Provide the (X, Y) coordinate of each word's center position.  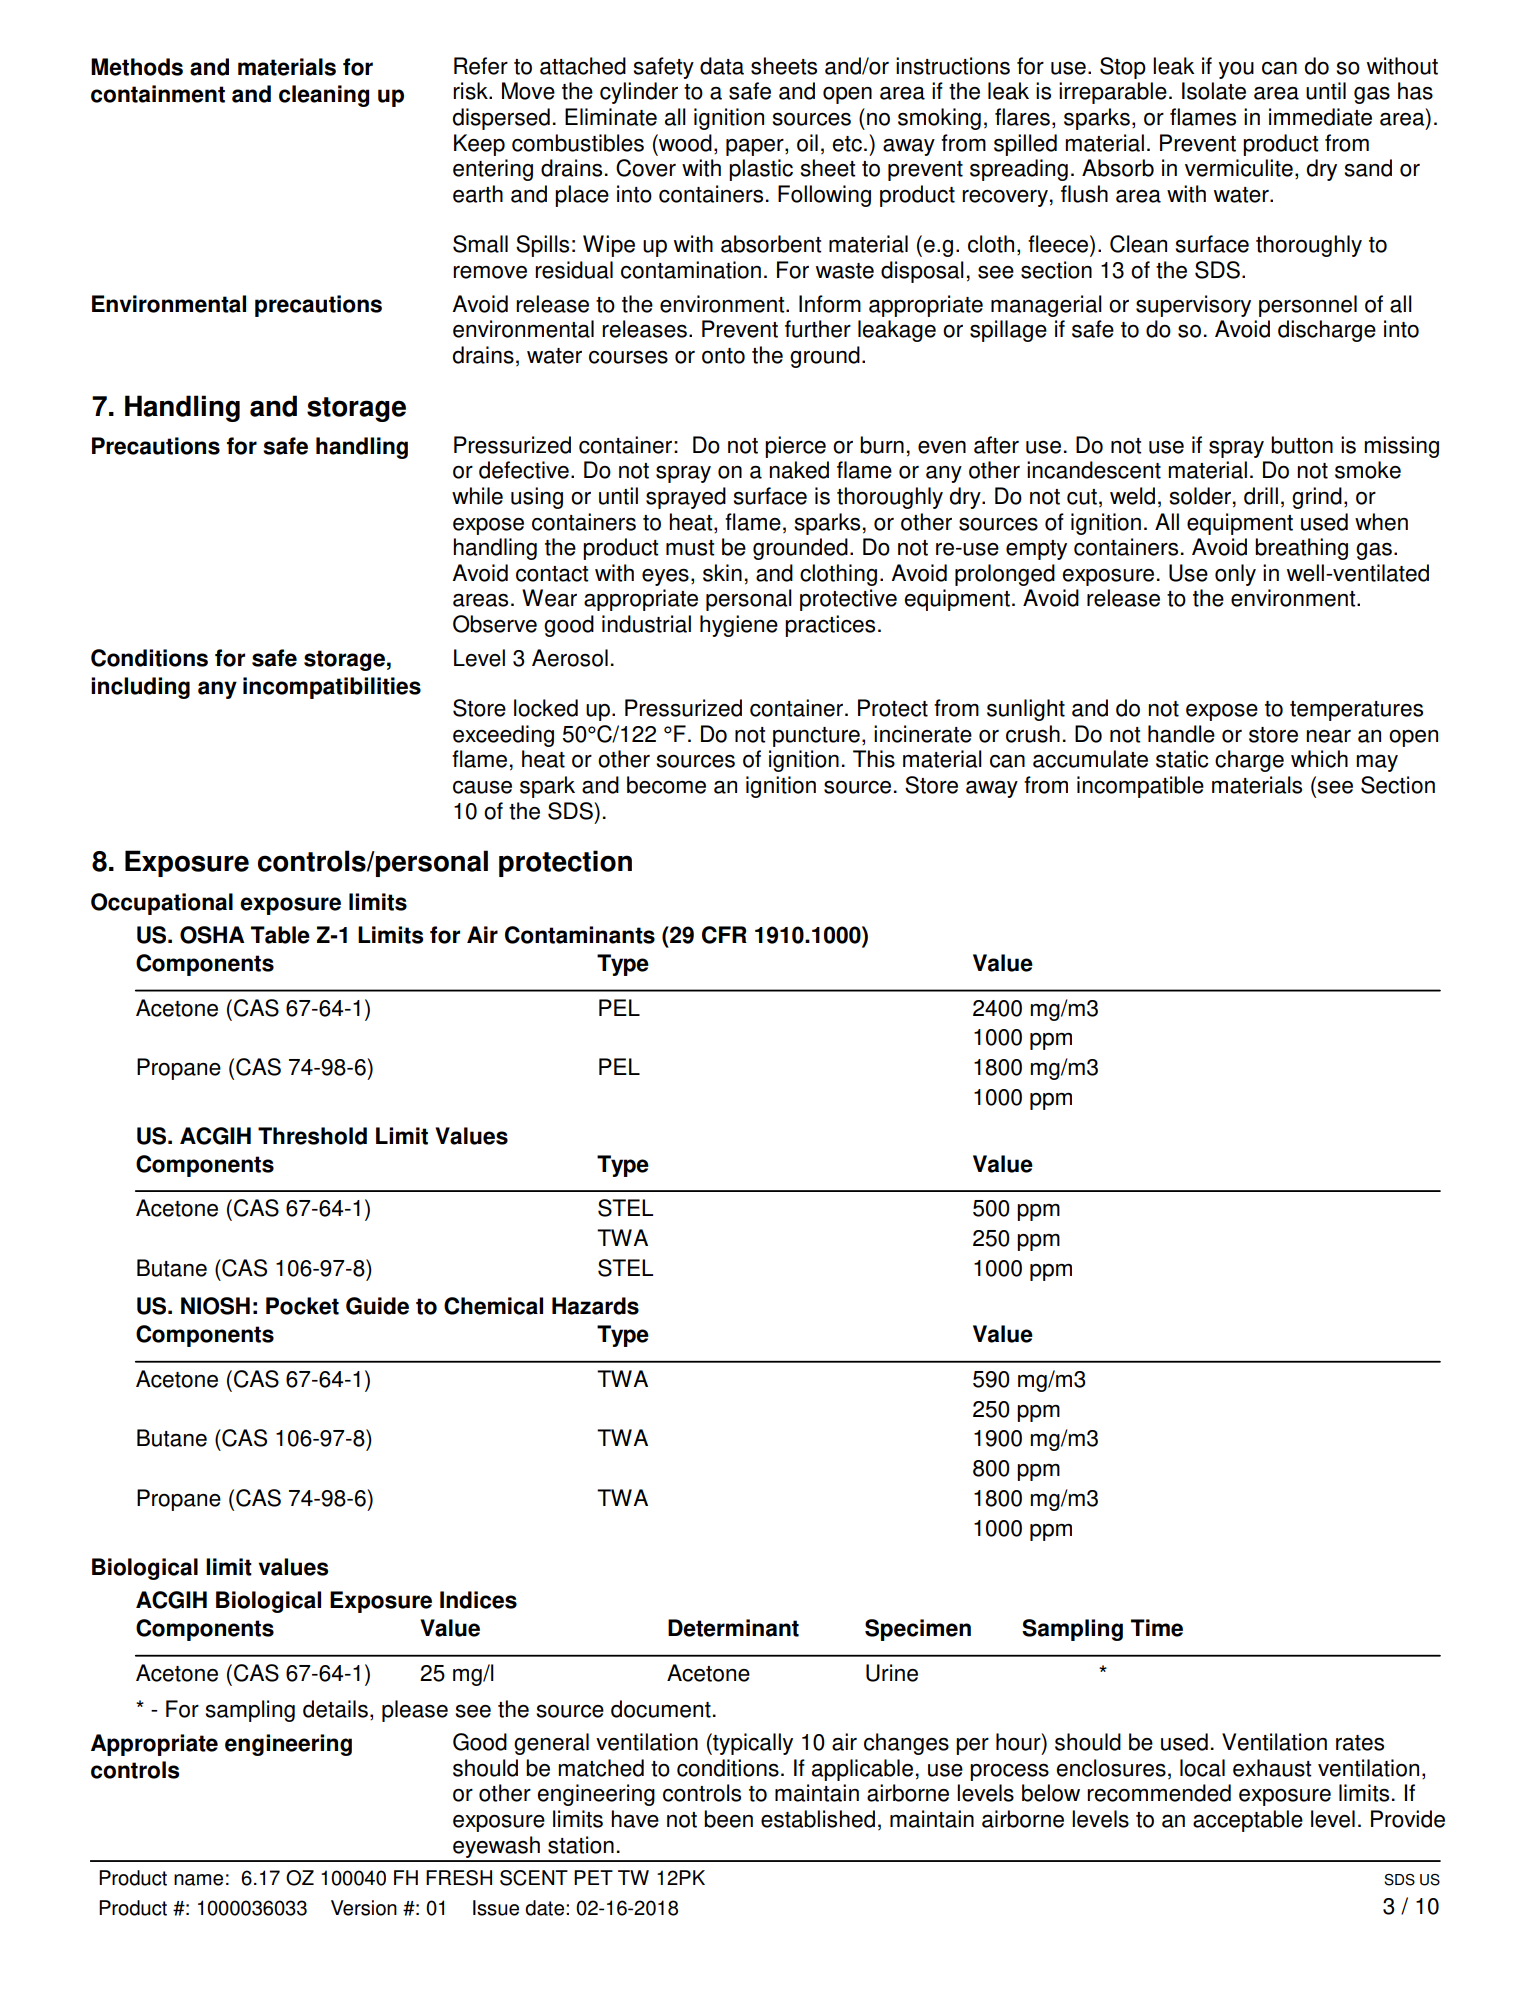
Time (1157, 1628)
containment (158, 94)
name (198, 1880)
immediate (1320, 117)
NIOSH (215, 1306)
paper (756, 147)
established (818, 1819)
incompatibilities (332, 688)
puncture (816, 737)
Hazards (595, 1306)
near (1328, 736)
